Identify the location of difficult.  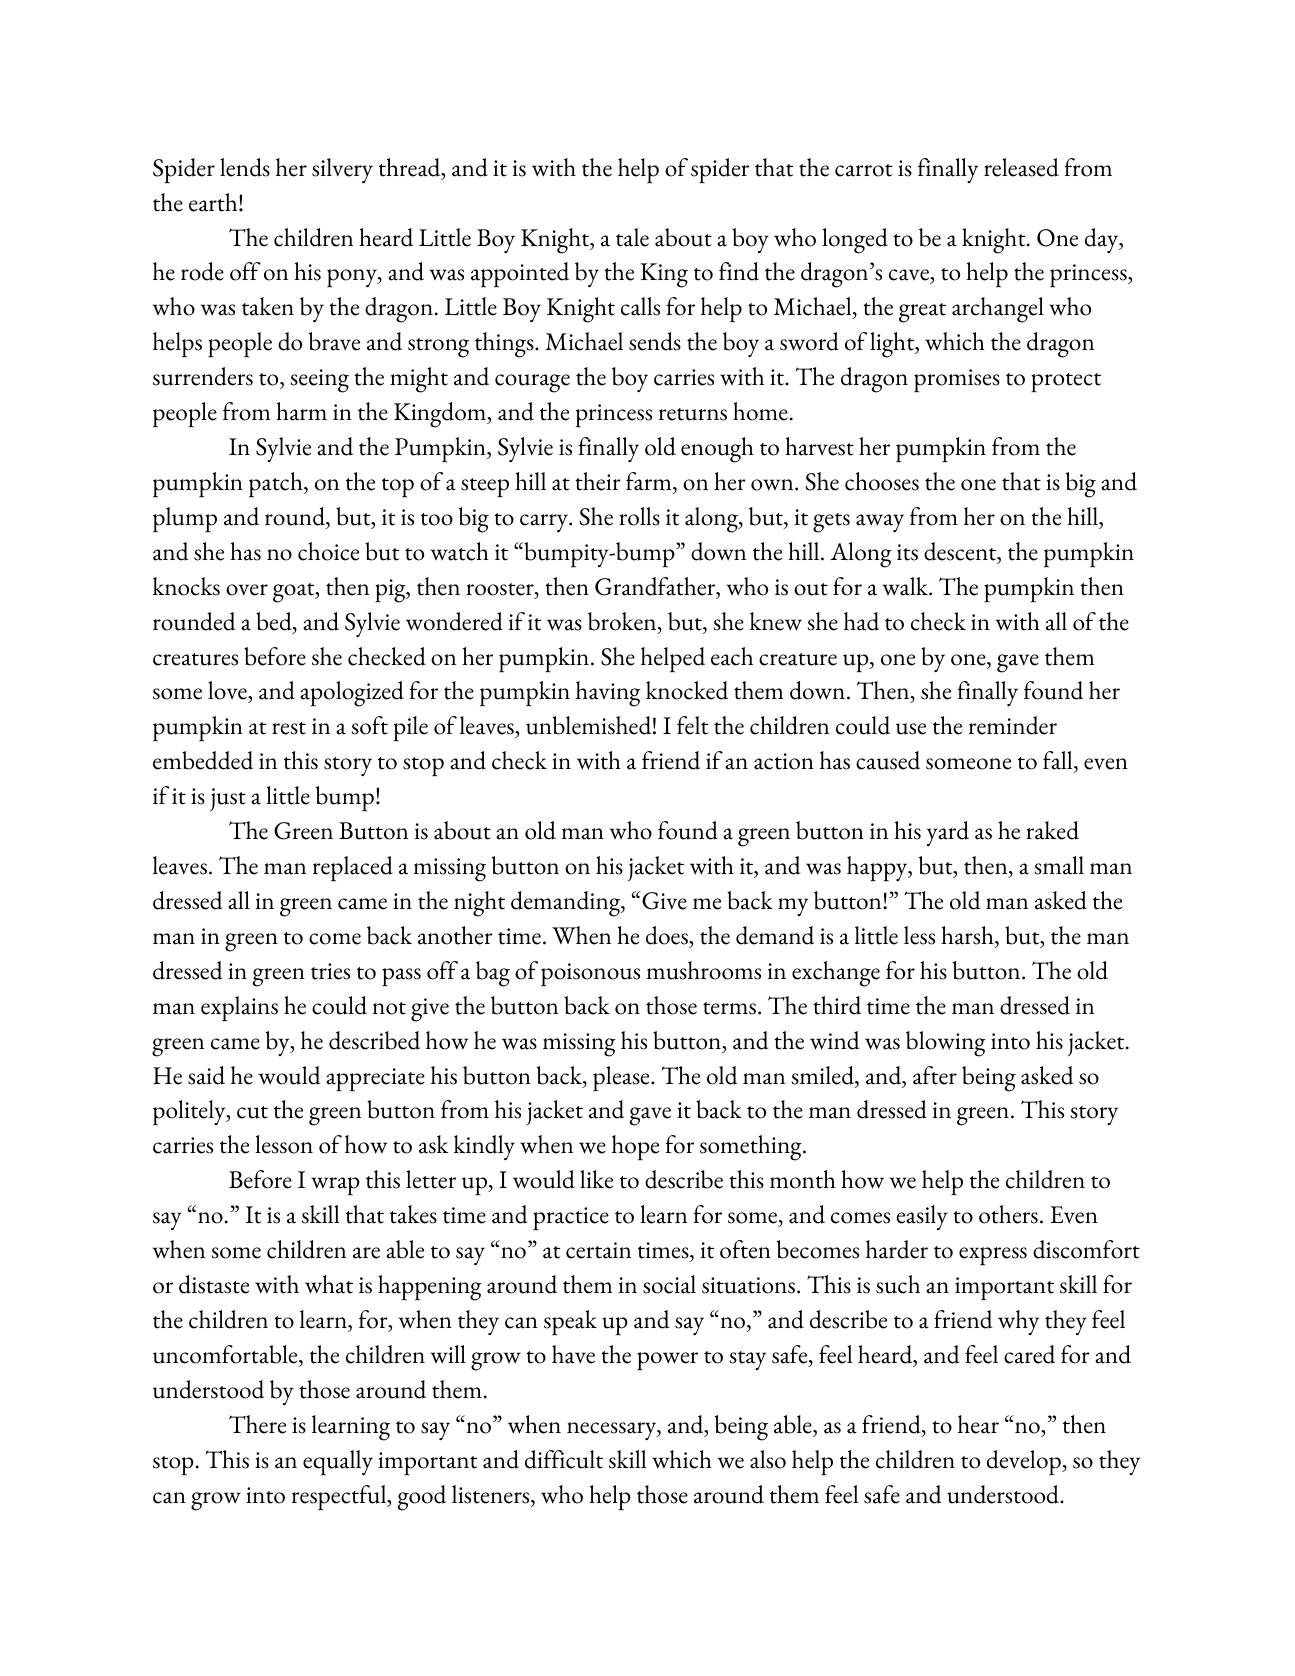
(564, 1459).
